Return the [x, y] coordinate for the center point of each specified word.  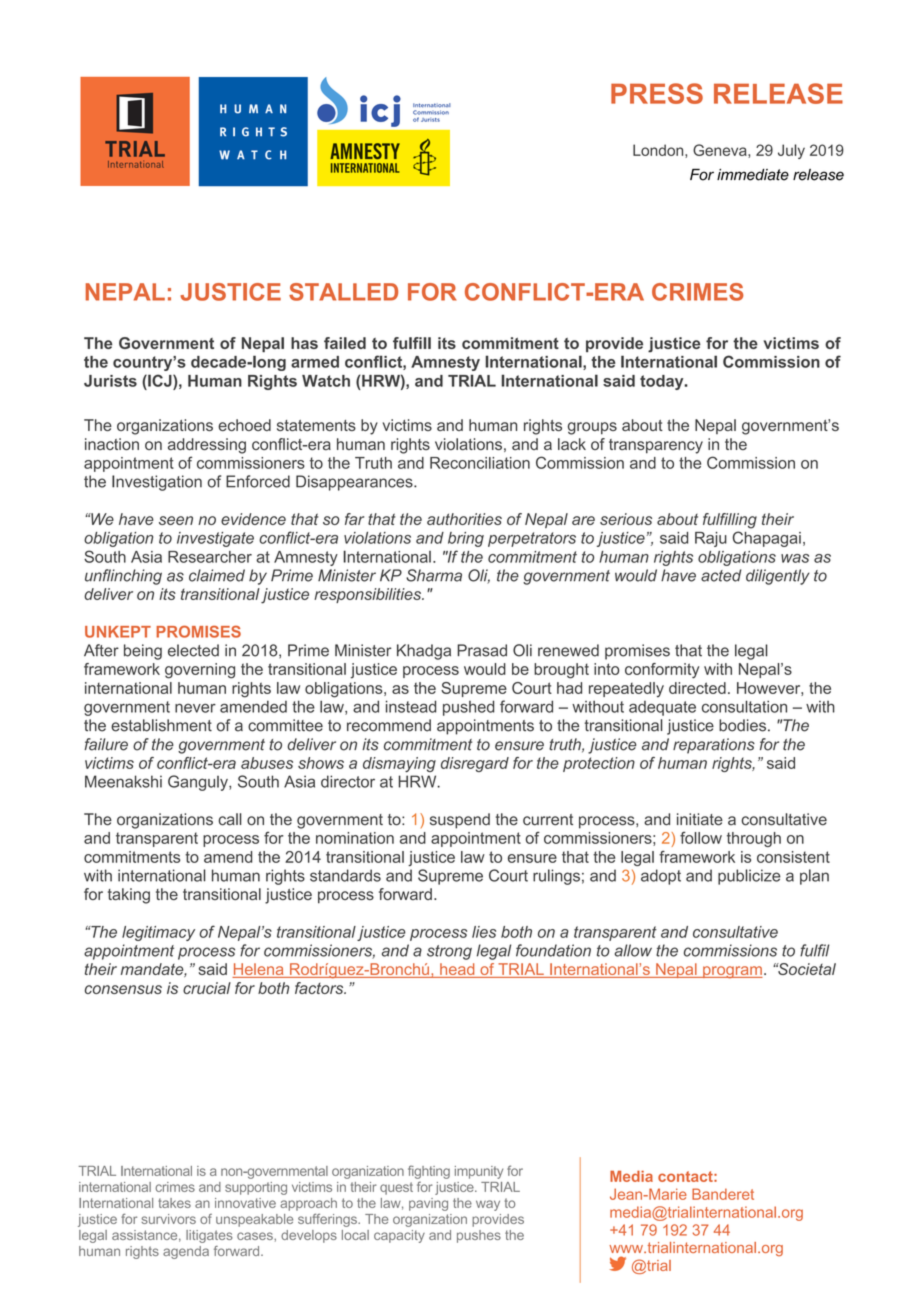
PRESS [657, 93]
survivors [168, 1219]
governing [200, 671]
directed [697, 688]
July [791, 151]
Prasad [482, 650]
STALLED [343, 292]
